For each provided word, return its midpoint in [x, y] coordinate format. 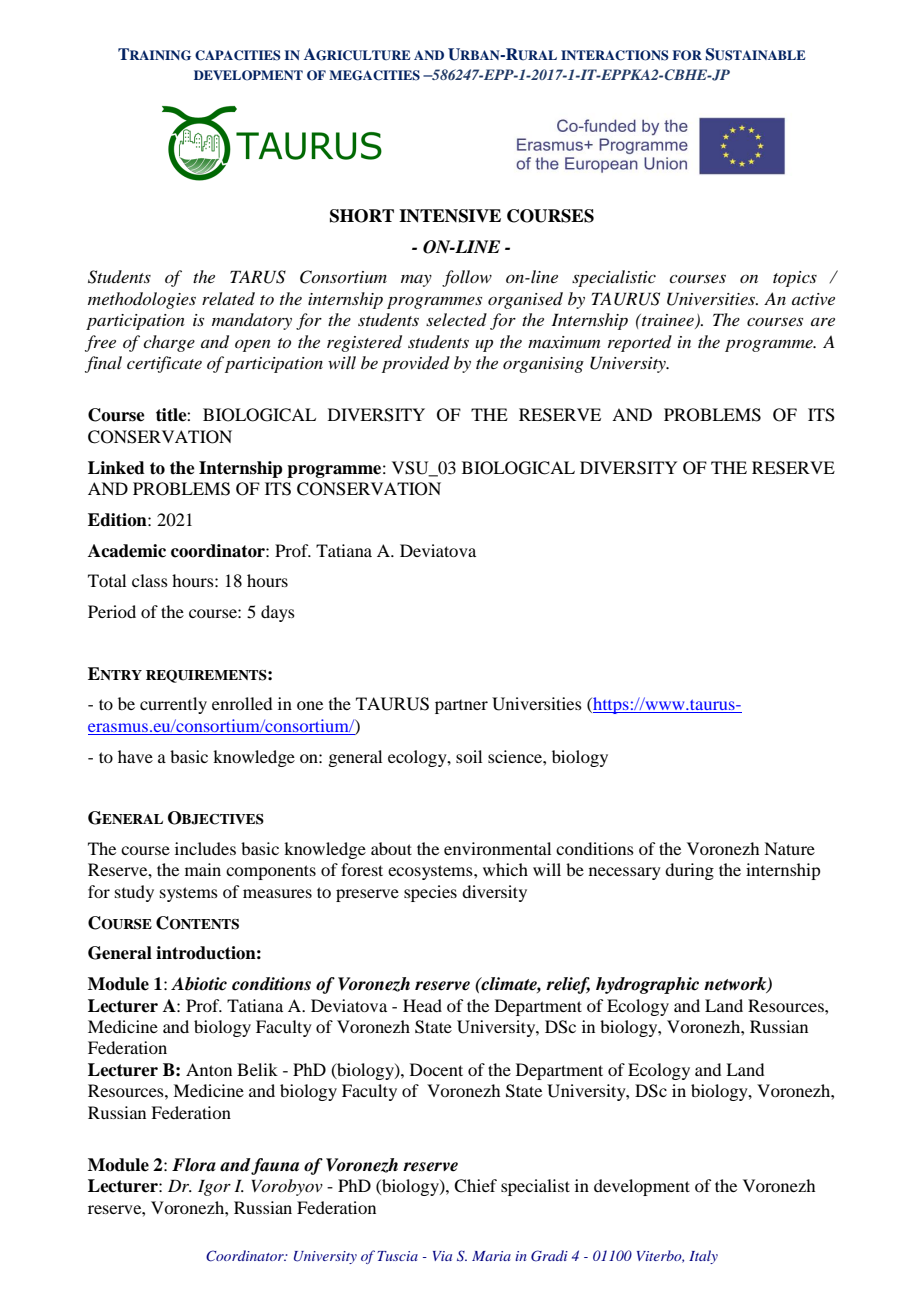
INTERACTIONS [615, 55]
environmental [497, 848]
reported [640, 343]
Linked [116, 468]
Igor [214, 1187]
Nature [789, 848]
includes [205, 848]
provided [416, 364]
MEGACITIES [374, 75]
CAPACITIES [238, 55]
